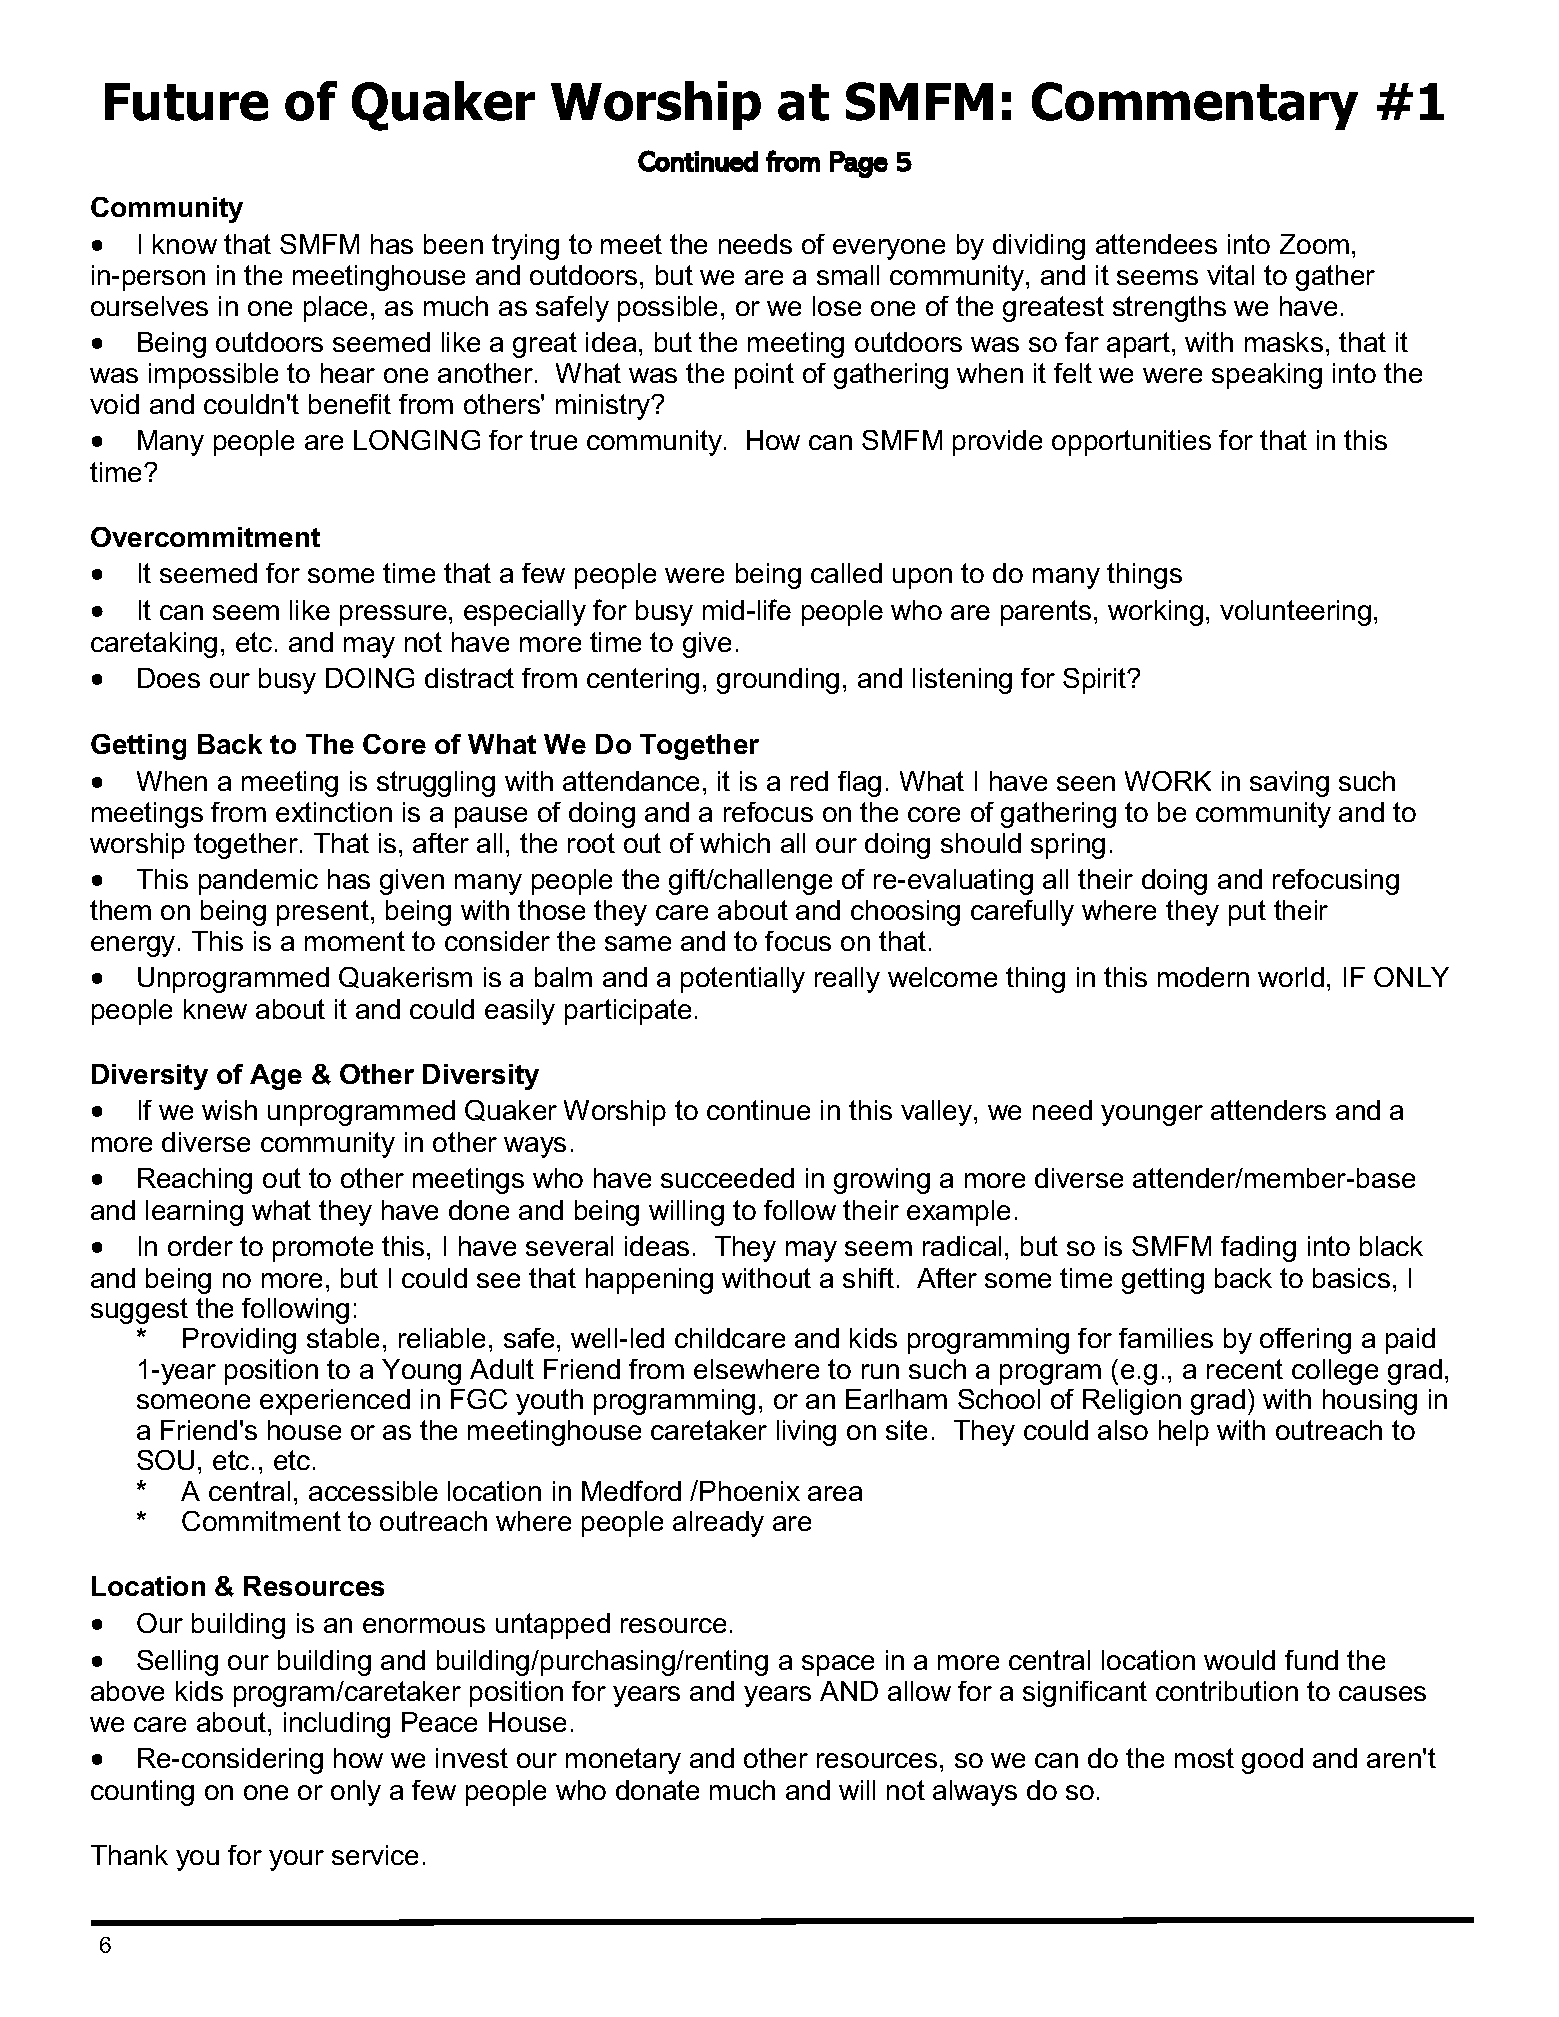 This page has height=2017, width=1559. Describe the element at coordinates (1195, 106) in the page. I see `Commentary` at that location.
